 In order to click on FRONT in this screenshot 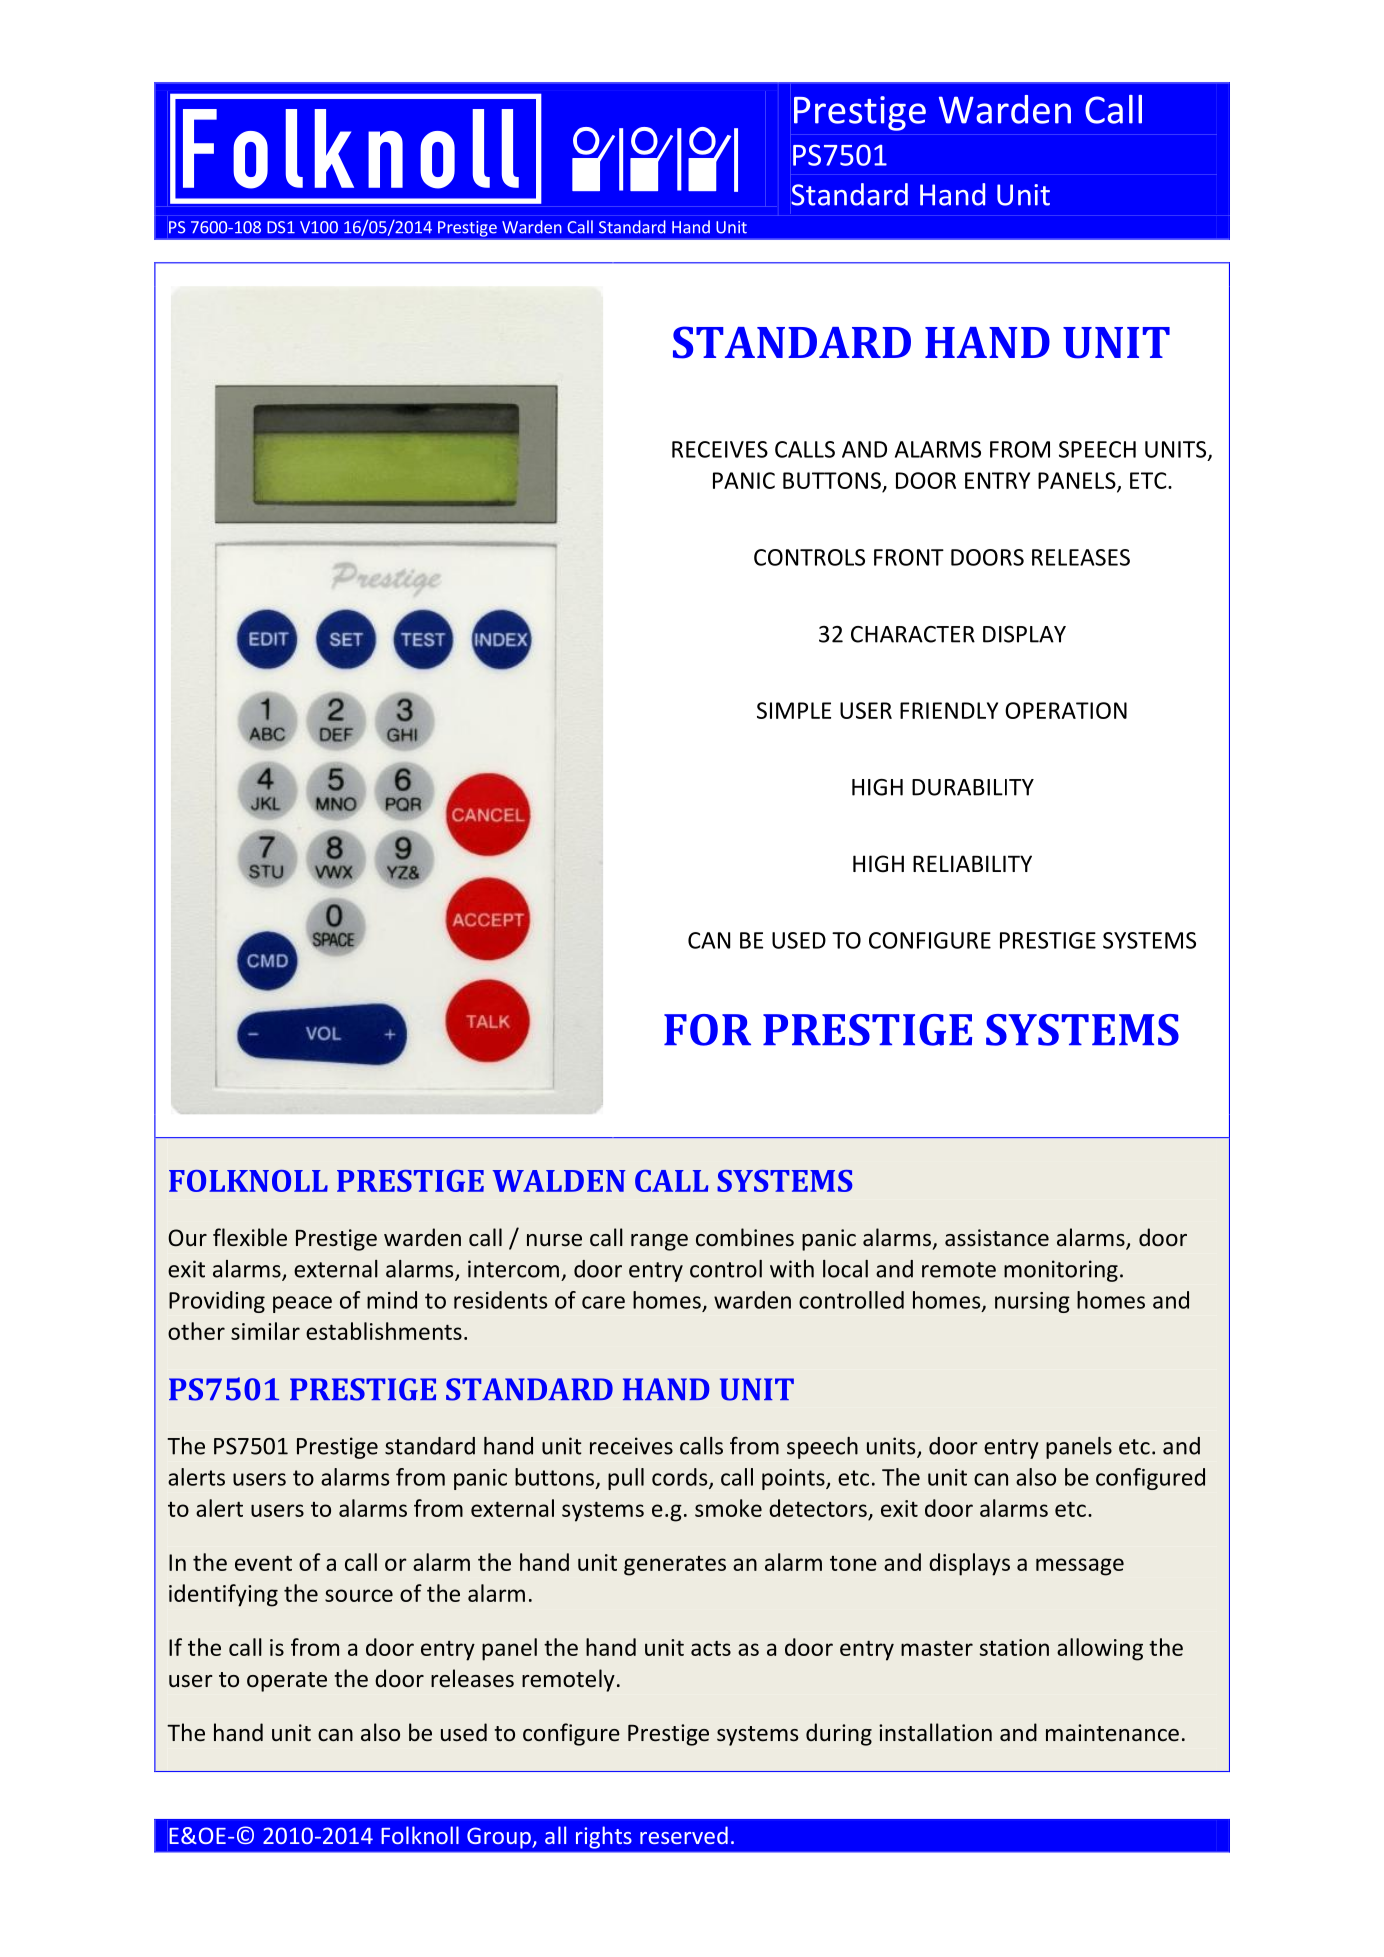, I will do `click(909, 557)`.
